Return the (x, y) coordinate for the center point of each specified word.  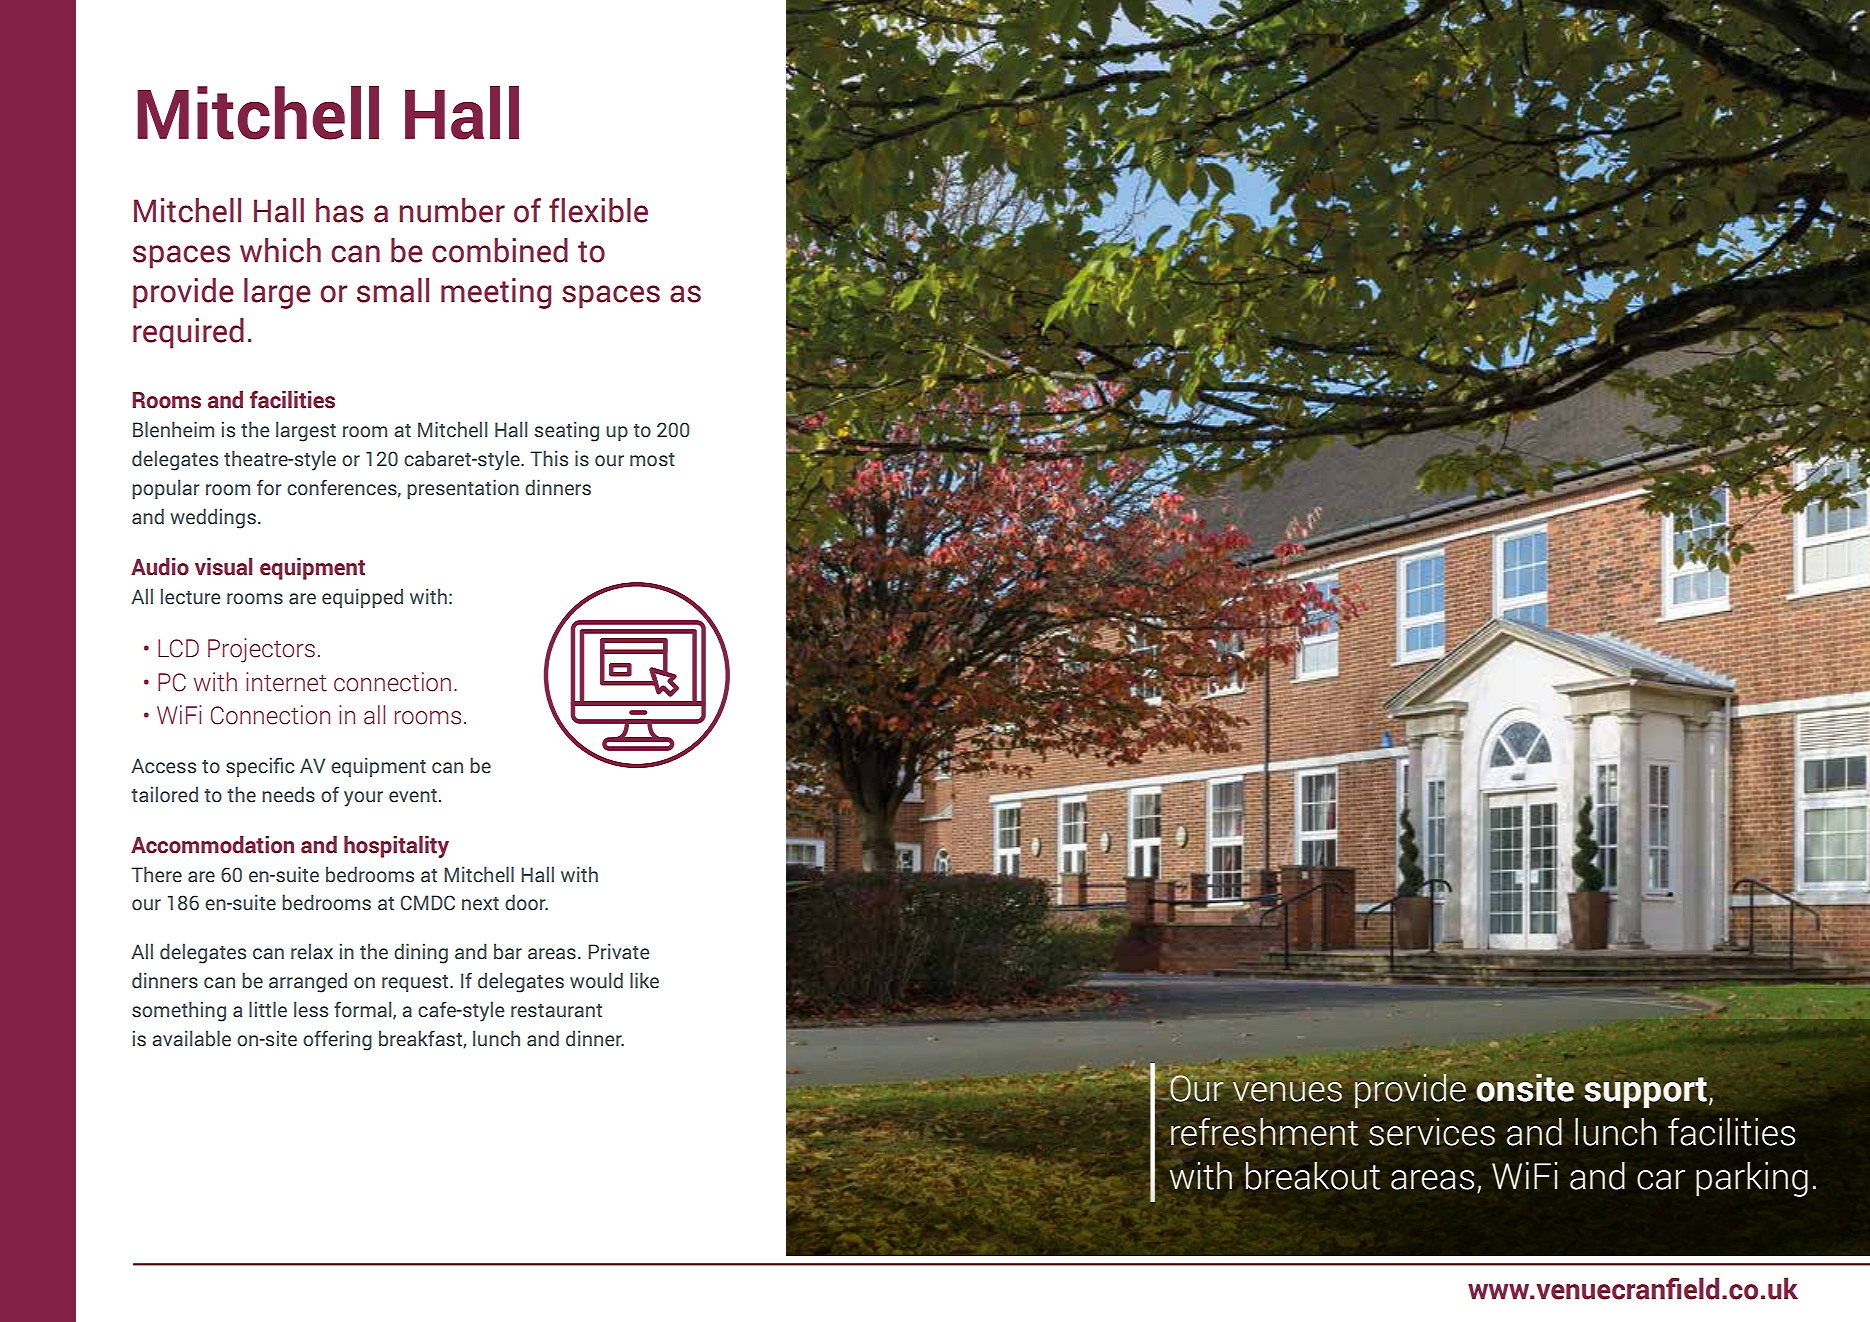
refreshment (1264, 1131)
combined (500, 250)
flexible (598, 210)
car (1661, 1180)
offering (337, 1040)
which (280, 250)
